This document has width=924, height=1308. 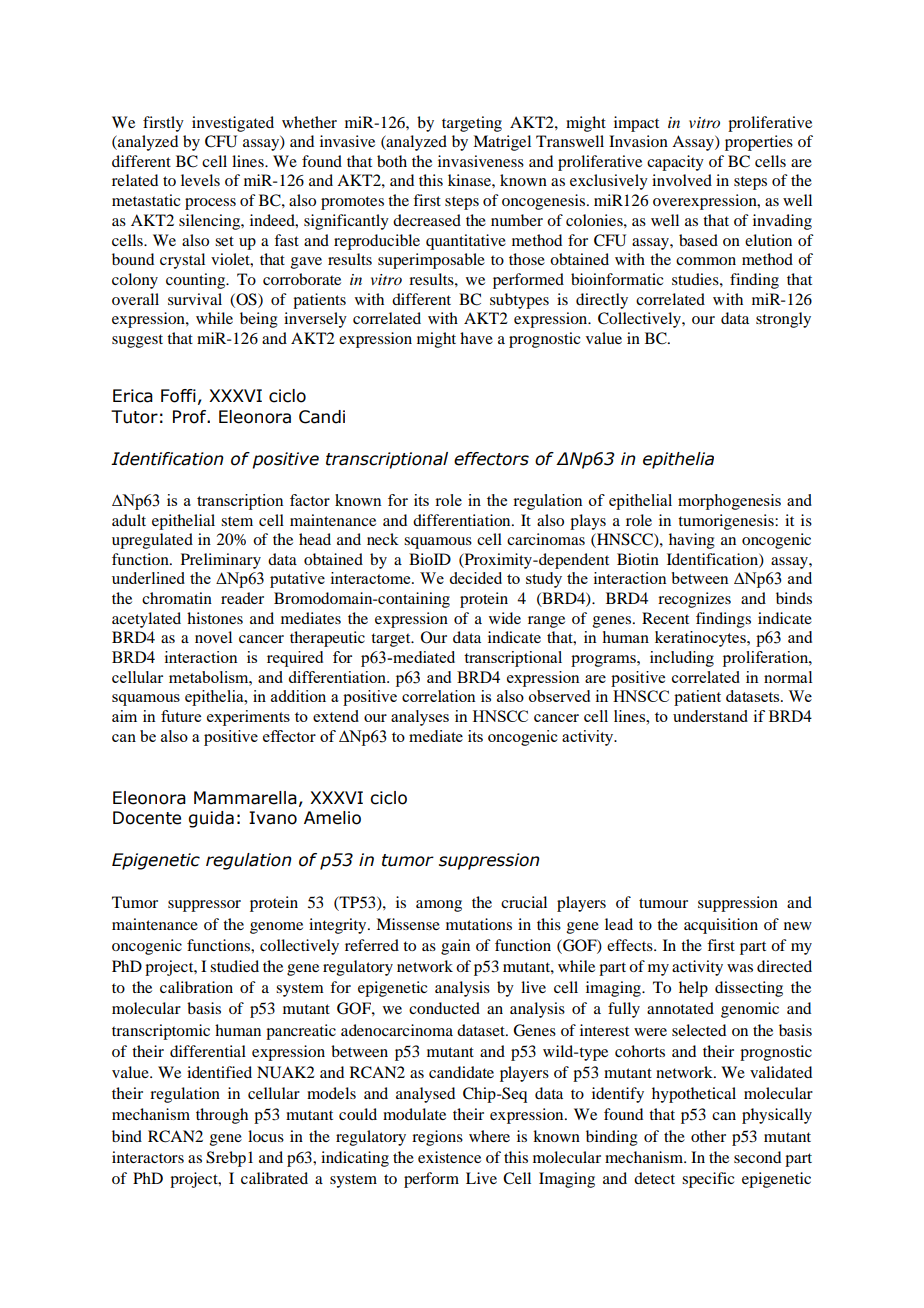 What do you see at coordinates (449, 1157) in the document?
I see `existence` at bounding box center [449, 1157].
